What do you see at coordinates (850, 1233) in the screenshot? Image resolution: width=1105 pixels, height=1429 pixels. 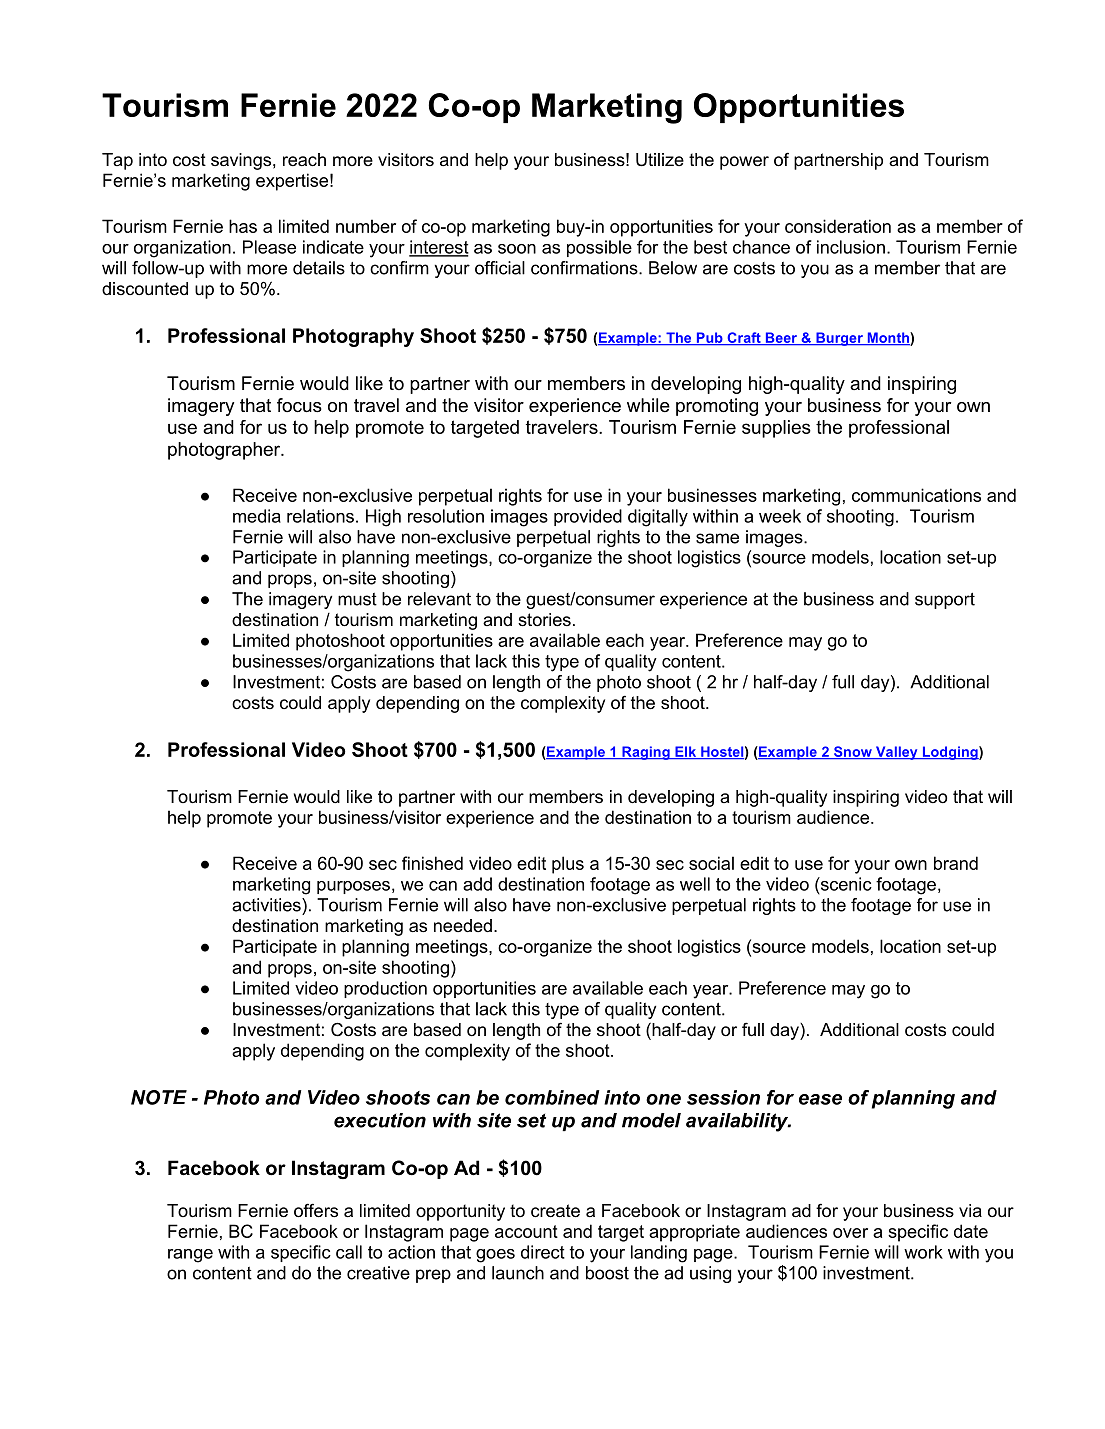 I see `over` at bounding box center [850, 1233].
